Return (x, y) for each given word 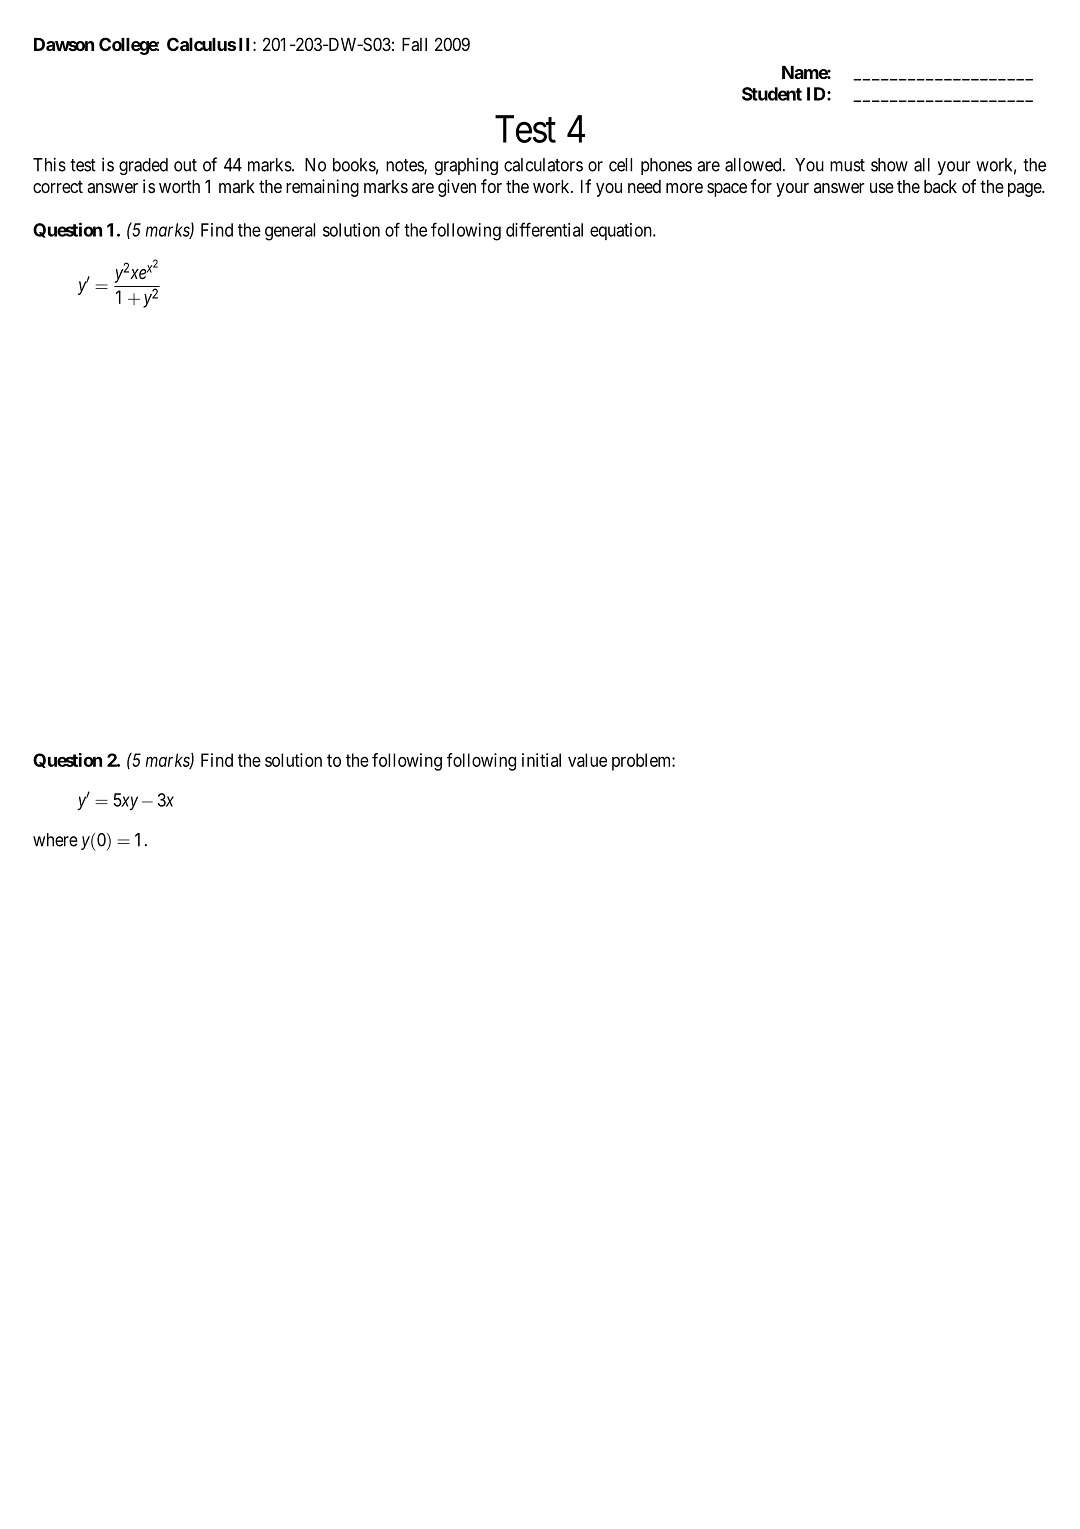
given (457, 188)
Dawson (64, 44)
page (1025, 190)
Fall (414, 44)
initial (541, 760)
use (882, 188)
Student (772, 94)
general (290, 232)
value (587, 760)
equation (622, 231)
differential (544, 229)
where (55, 840)
